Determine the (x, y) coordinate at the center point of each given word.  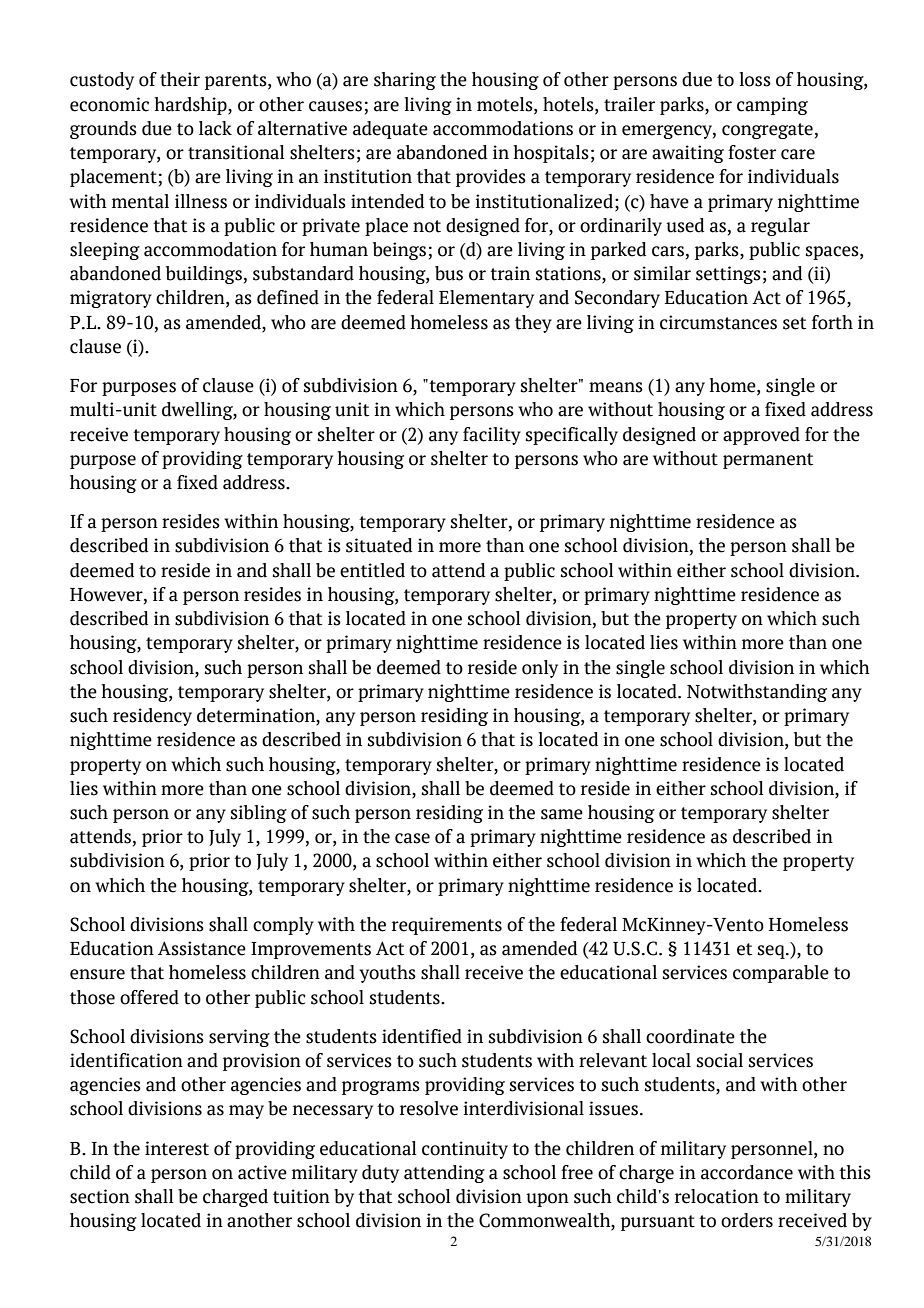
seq (772, 952)
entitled (372, 570)
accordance (747, 1172)
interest (177, 1148)
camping (772, 106)
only (540, 669)
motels (506, 104)
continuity (465, 1150)
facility (492, 436)
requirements (447, 926)
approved (761, 436)
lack (215, 128)
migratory (111, 299)
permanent (768, 461)
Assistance (202, 948)
